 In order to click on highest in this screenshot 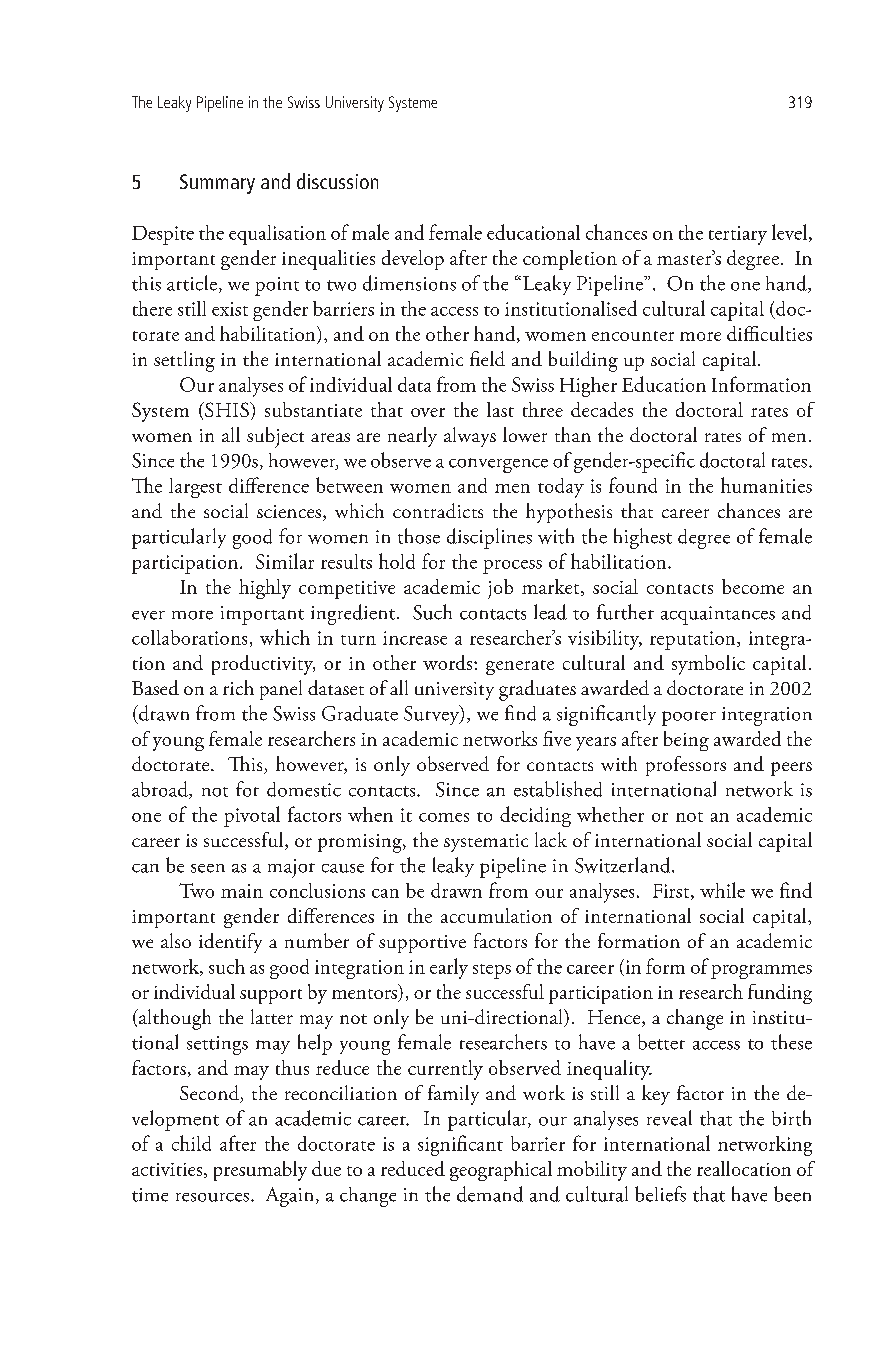, I will do `click(643, 538)`.
